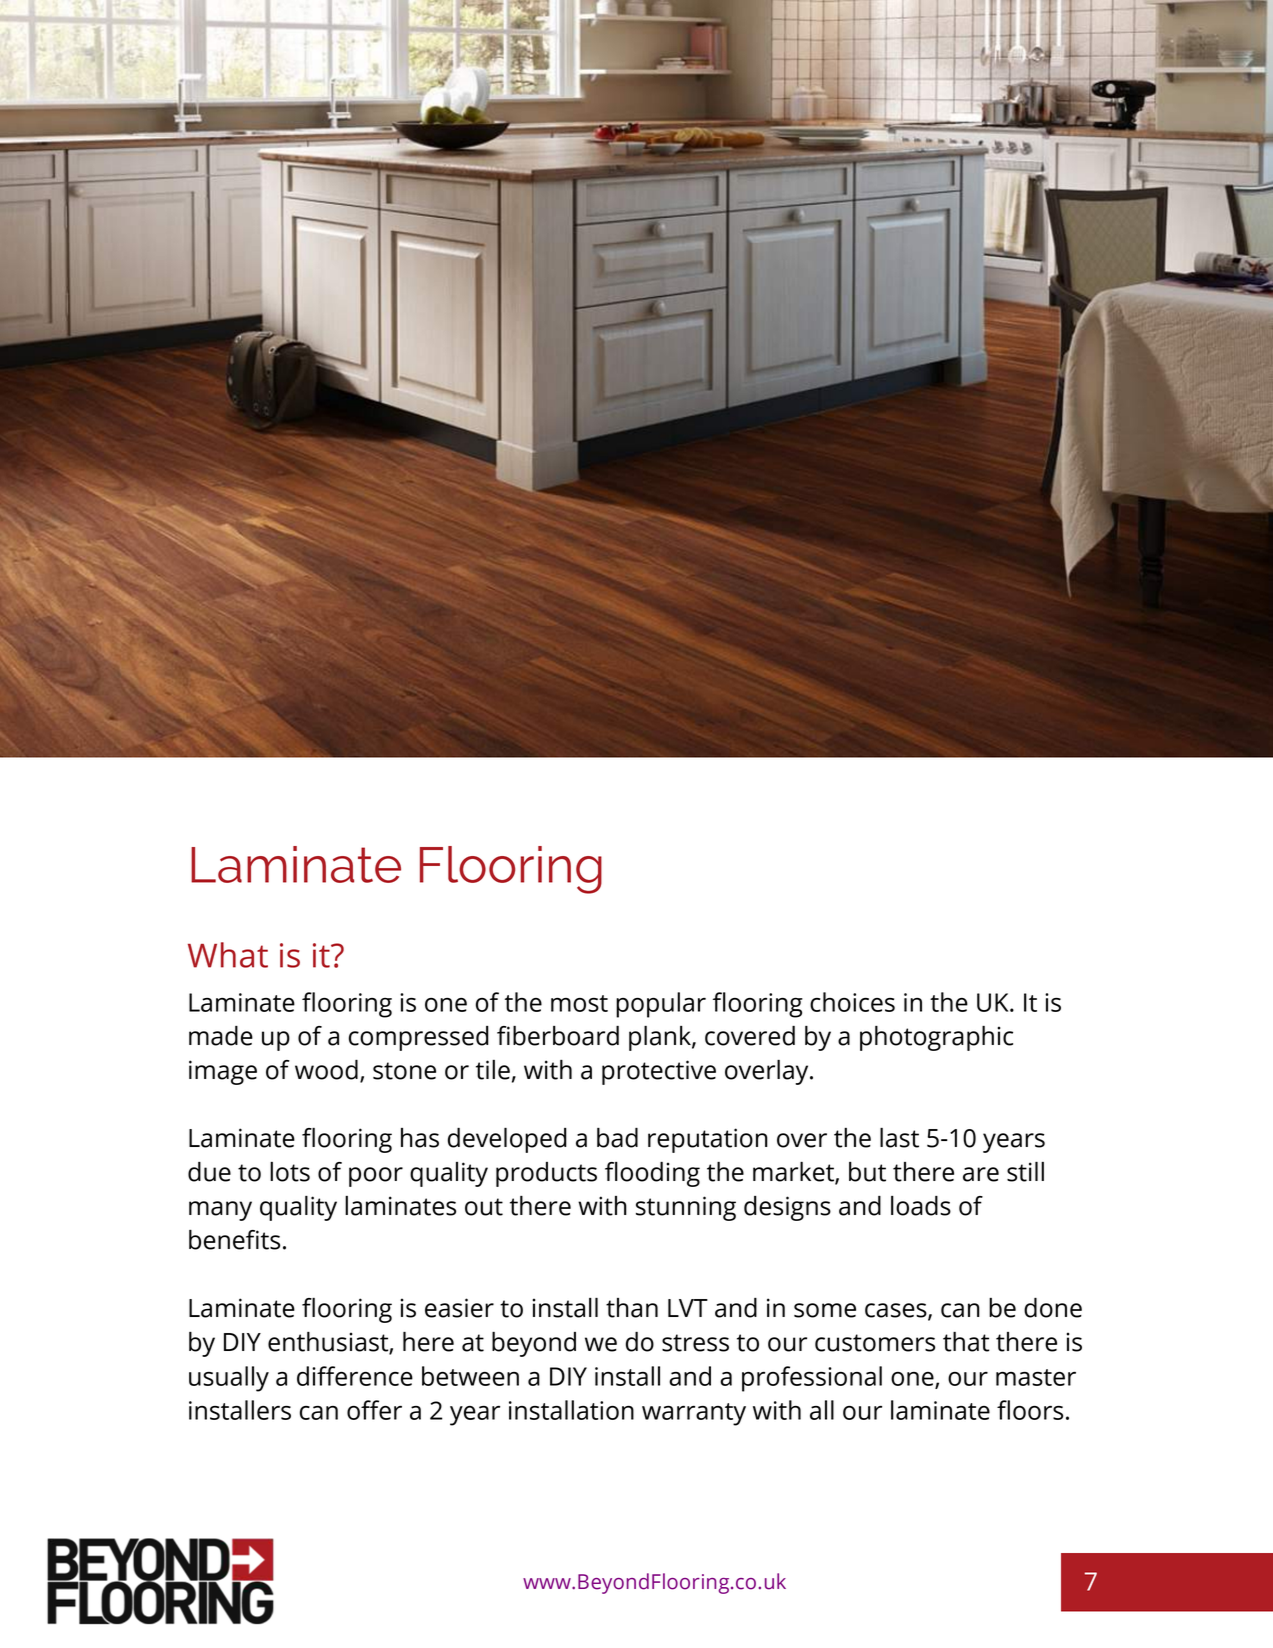 The width and height of the page is (1273, 1648). I want to click on popular, so click(661, 1005).
